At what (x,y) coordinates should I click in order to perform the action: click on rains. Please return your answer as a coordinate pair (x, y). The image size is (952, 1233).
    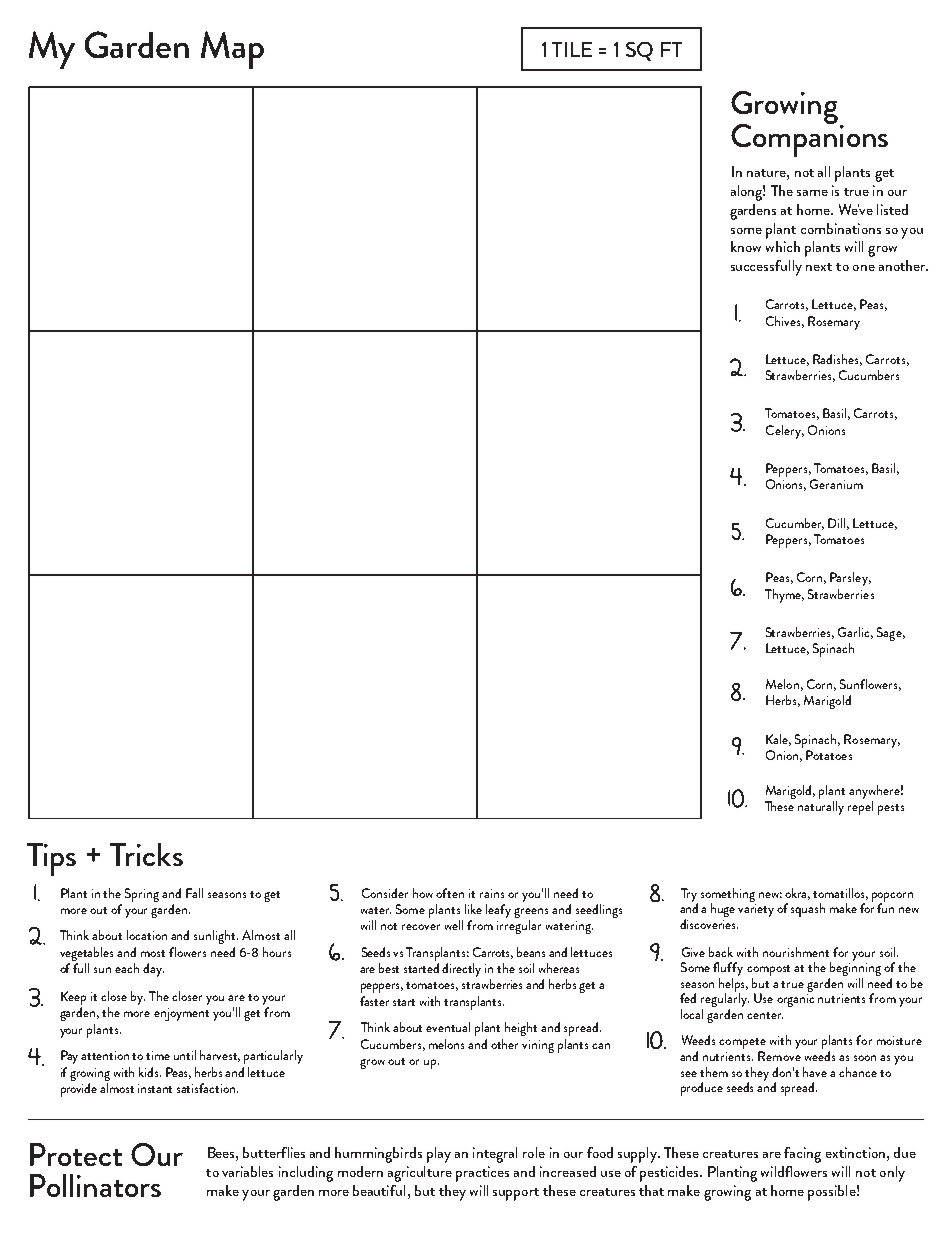
    Looking at the image, I should click on (492, 893).
